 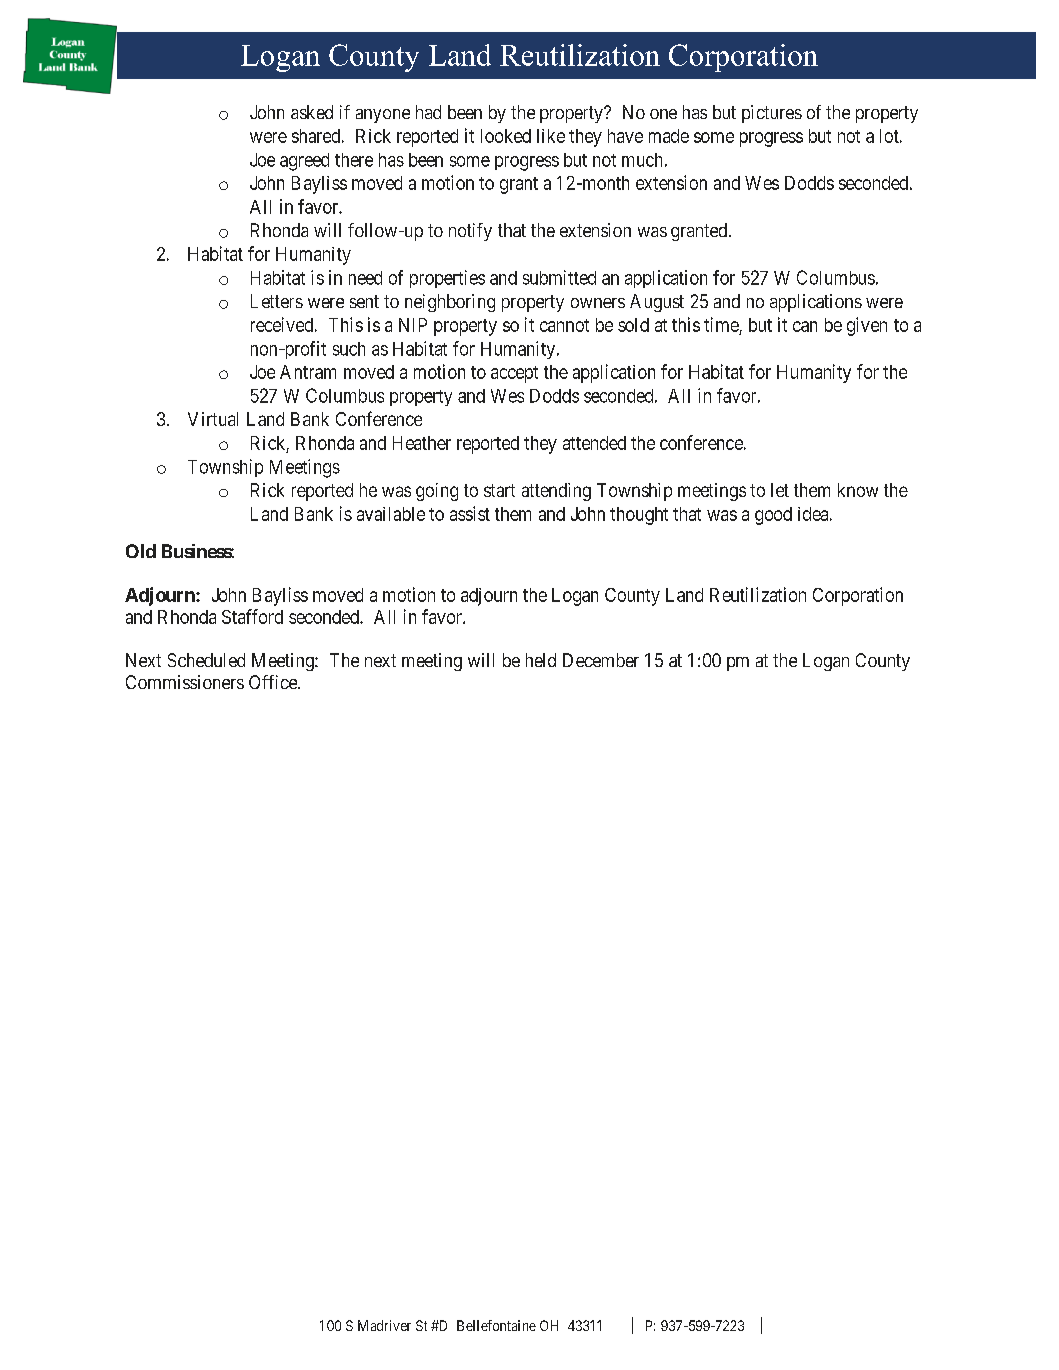 I want to click on Office, so click(x=274, y=682).
